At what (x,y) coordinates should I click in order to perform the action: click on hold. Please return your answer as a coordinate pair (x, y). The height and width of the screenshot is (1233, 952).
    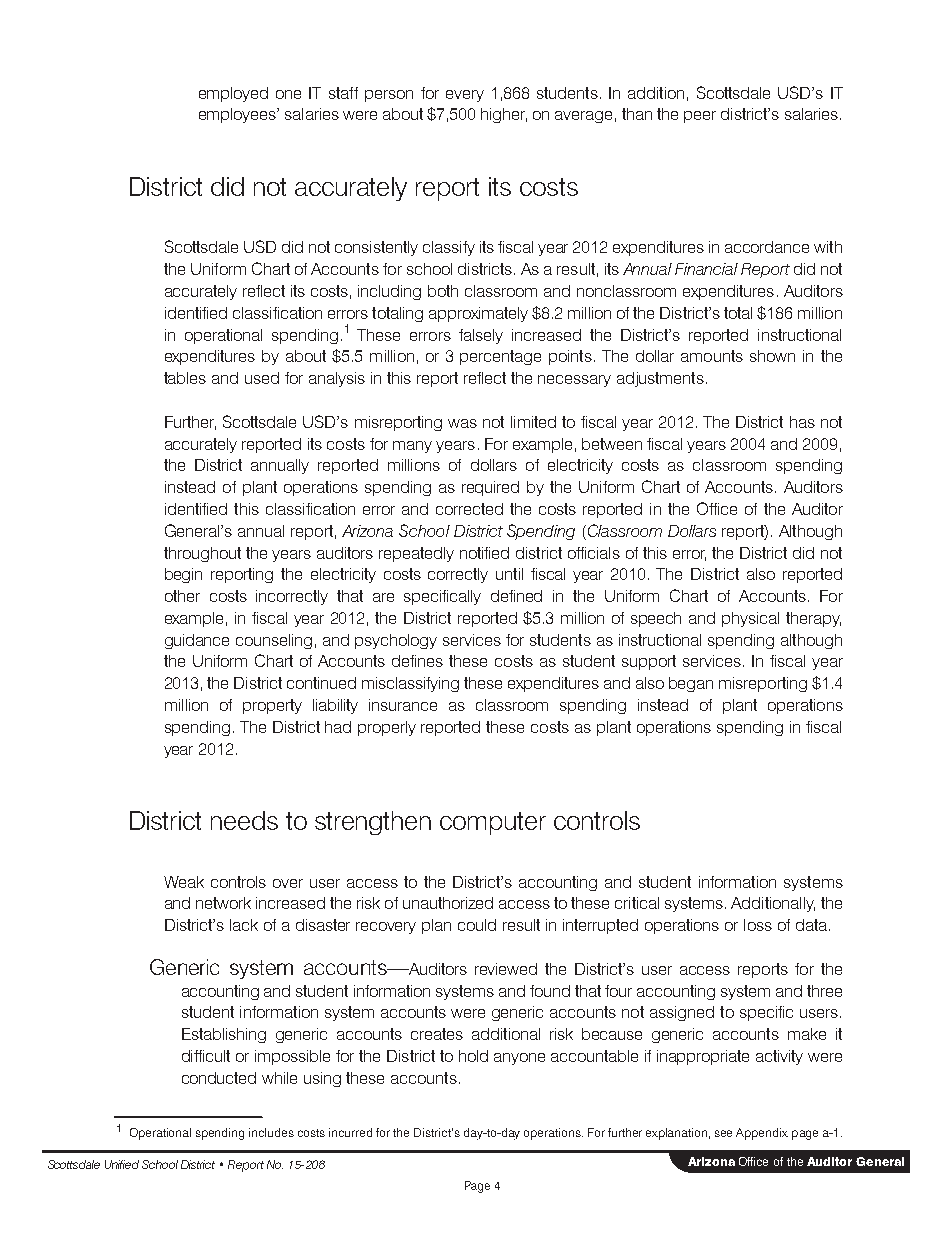
    Looking at the image, I should click on (473, 1056).
